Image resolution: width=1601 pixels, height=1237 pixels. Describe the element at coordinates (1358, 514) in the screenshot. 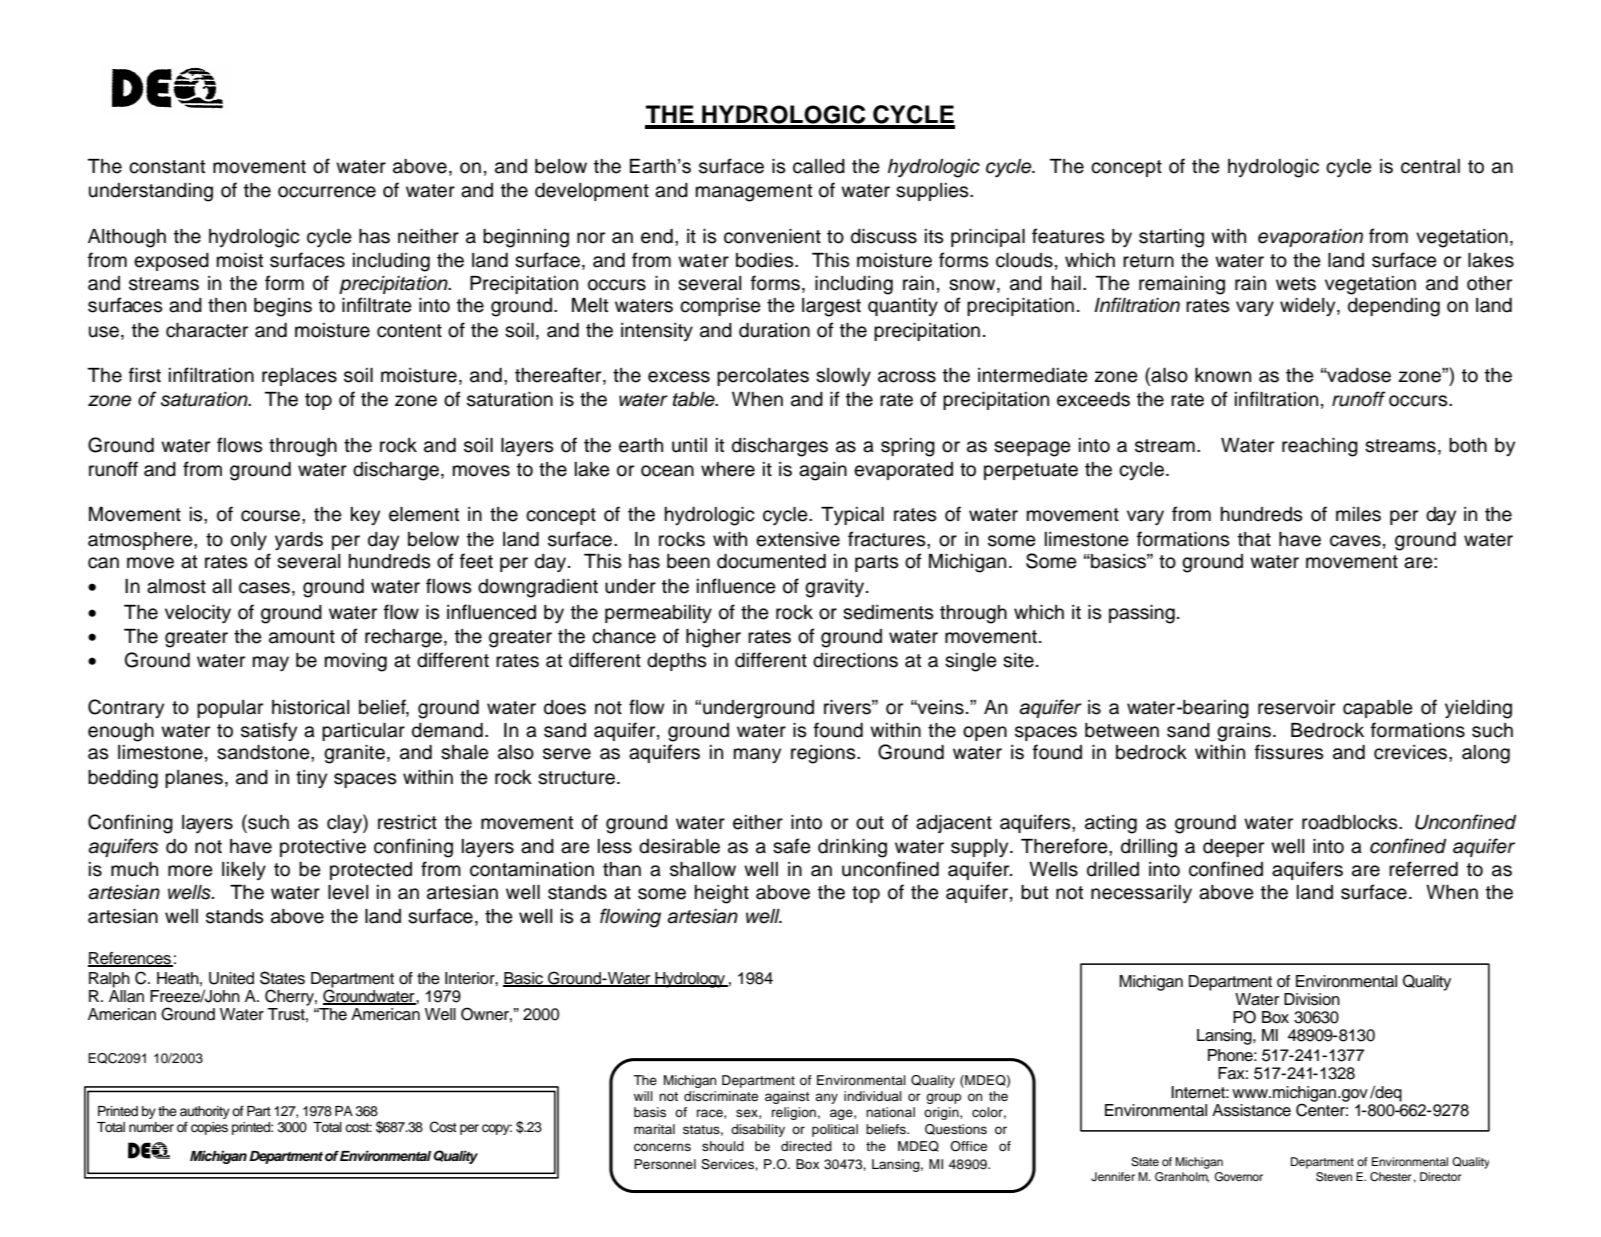

I see `miles` at that location.
